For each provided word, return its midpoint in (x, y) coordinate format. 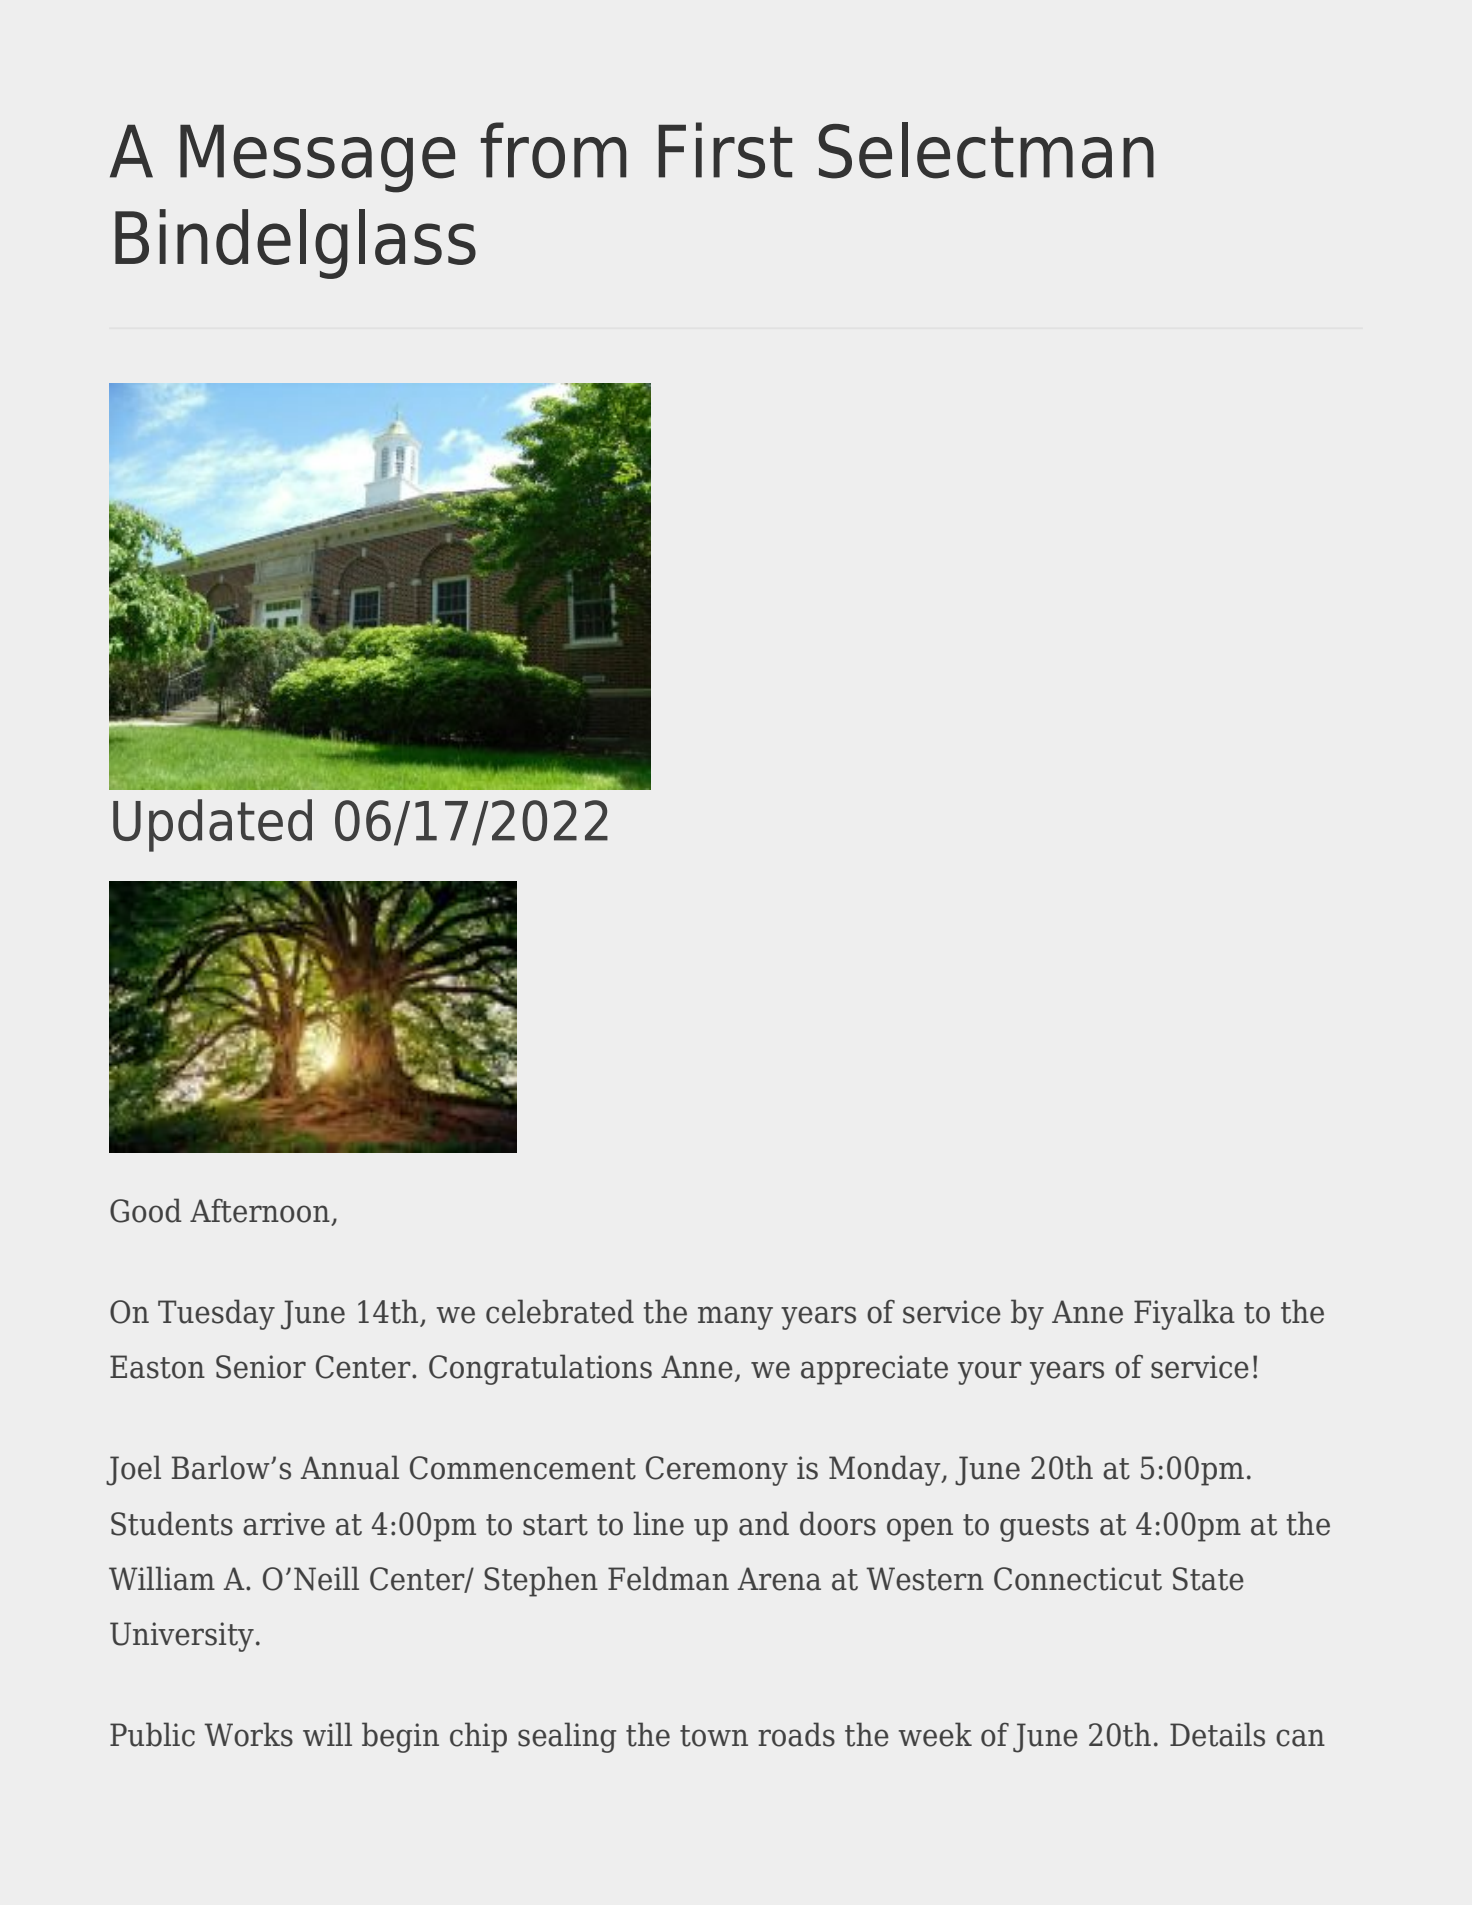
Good (146, 1210)
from (553, 150)
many (735, 1318)
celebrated (560, 1311)
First (725, 150)
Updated (212, 825)
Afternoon (261, 1211)
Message (317, 159)
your (990, 1373)
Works (248, 1734)
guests (1044, 1528)
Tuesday (216, 1314)
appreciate (874, 1370)
